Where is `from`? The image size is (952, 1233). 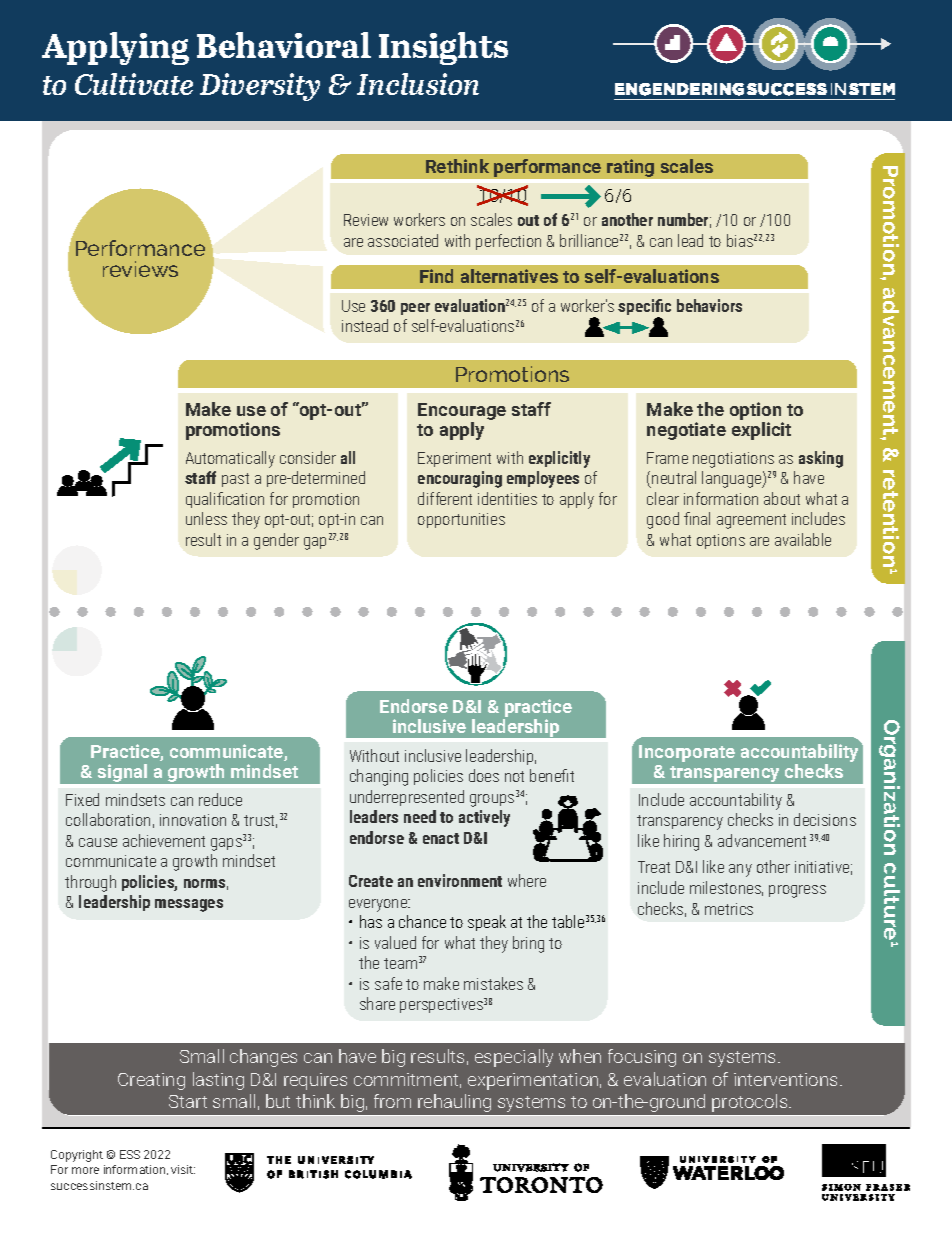 from is located at coordinates (392, 1101).
